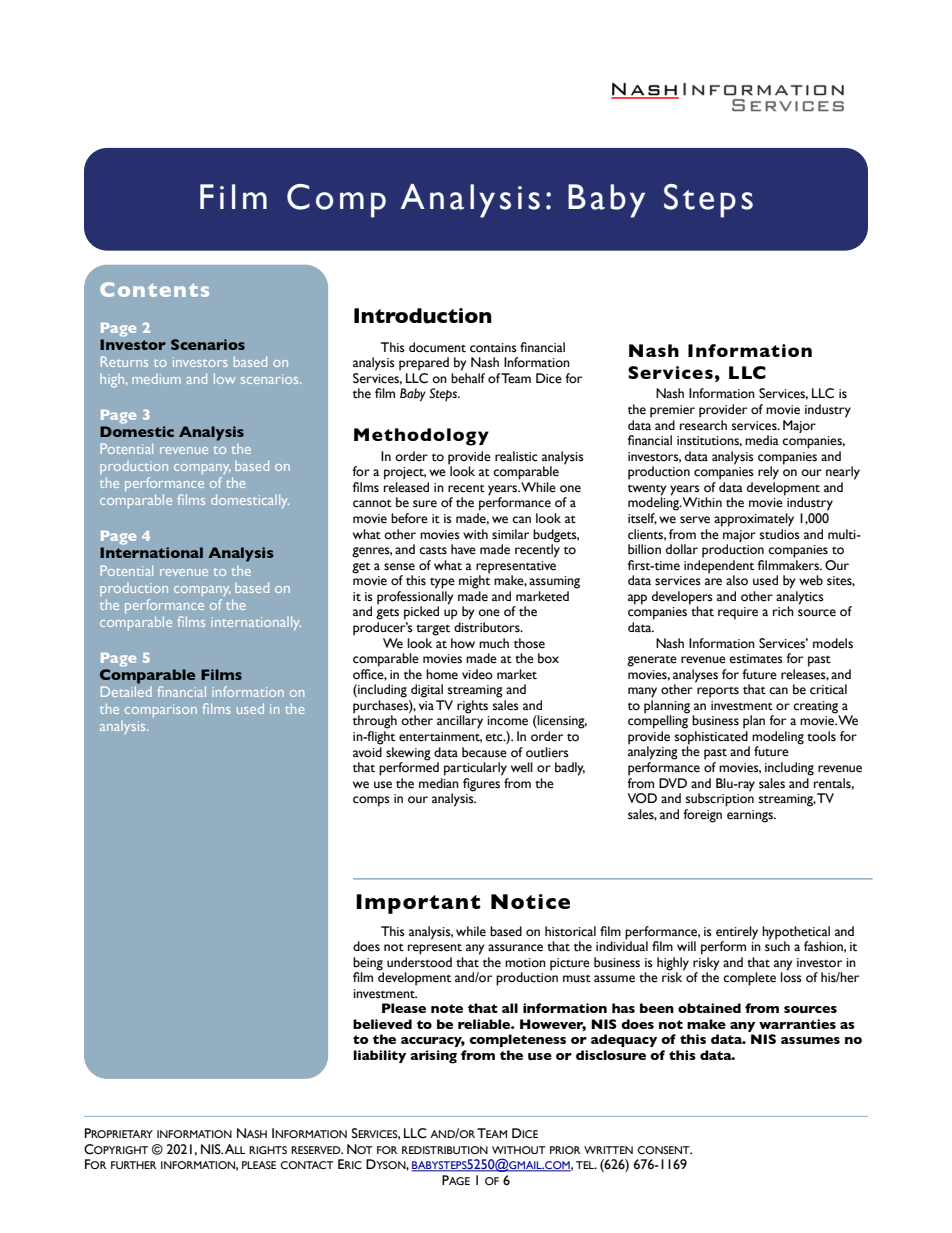 This screenshot has height=1233, width=952. What do you see at coordinates (126, 691) in the screenshot?
I see `Detailed` at bounding box center [126, 691].
